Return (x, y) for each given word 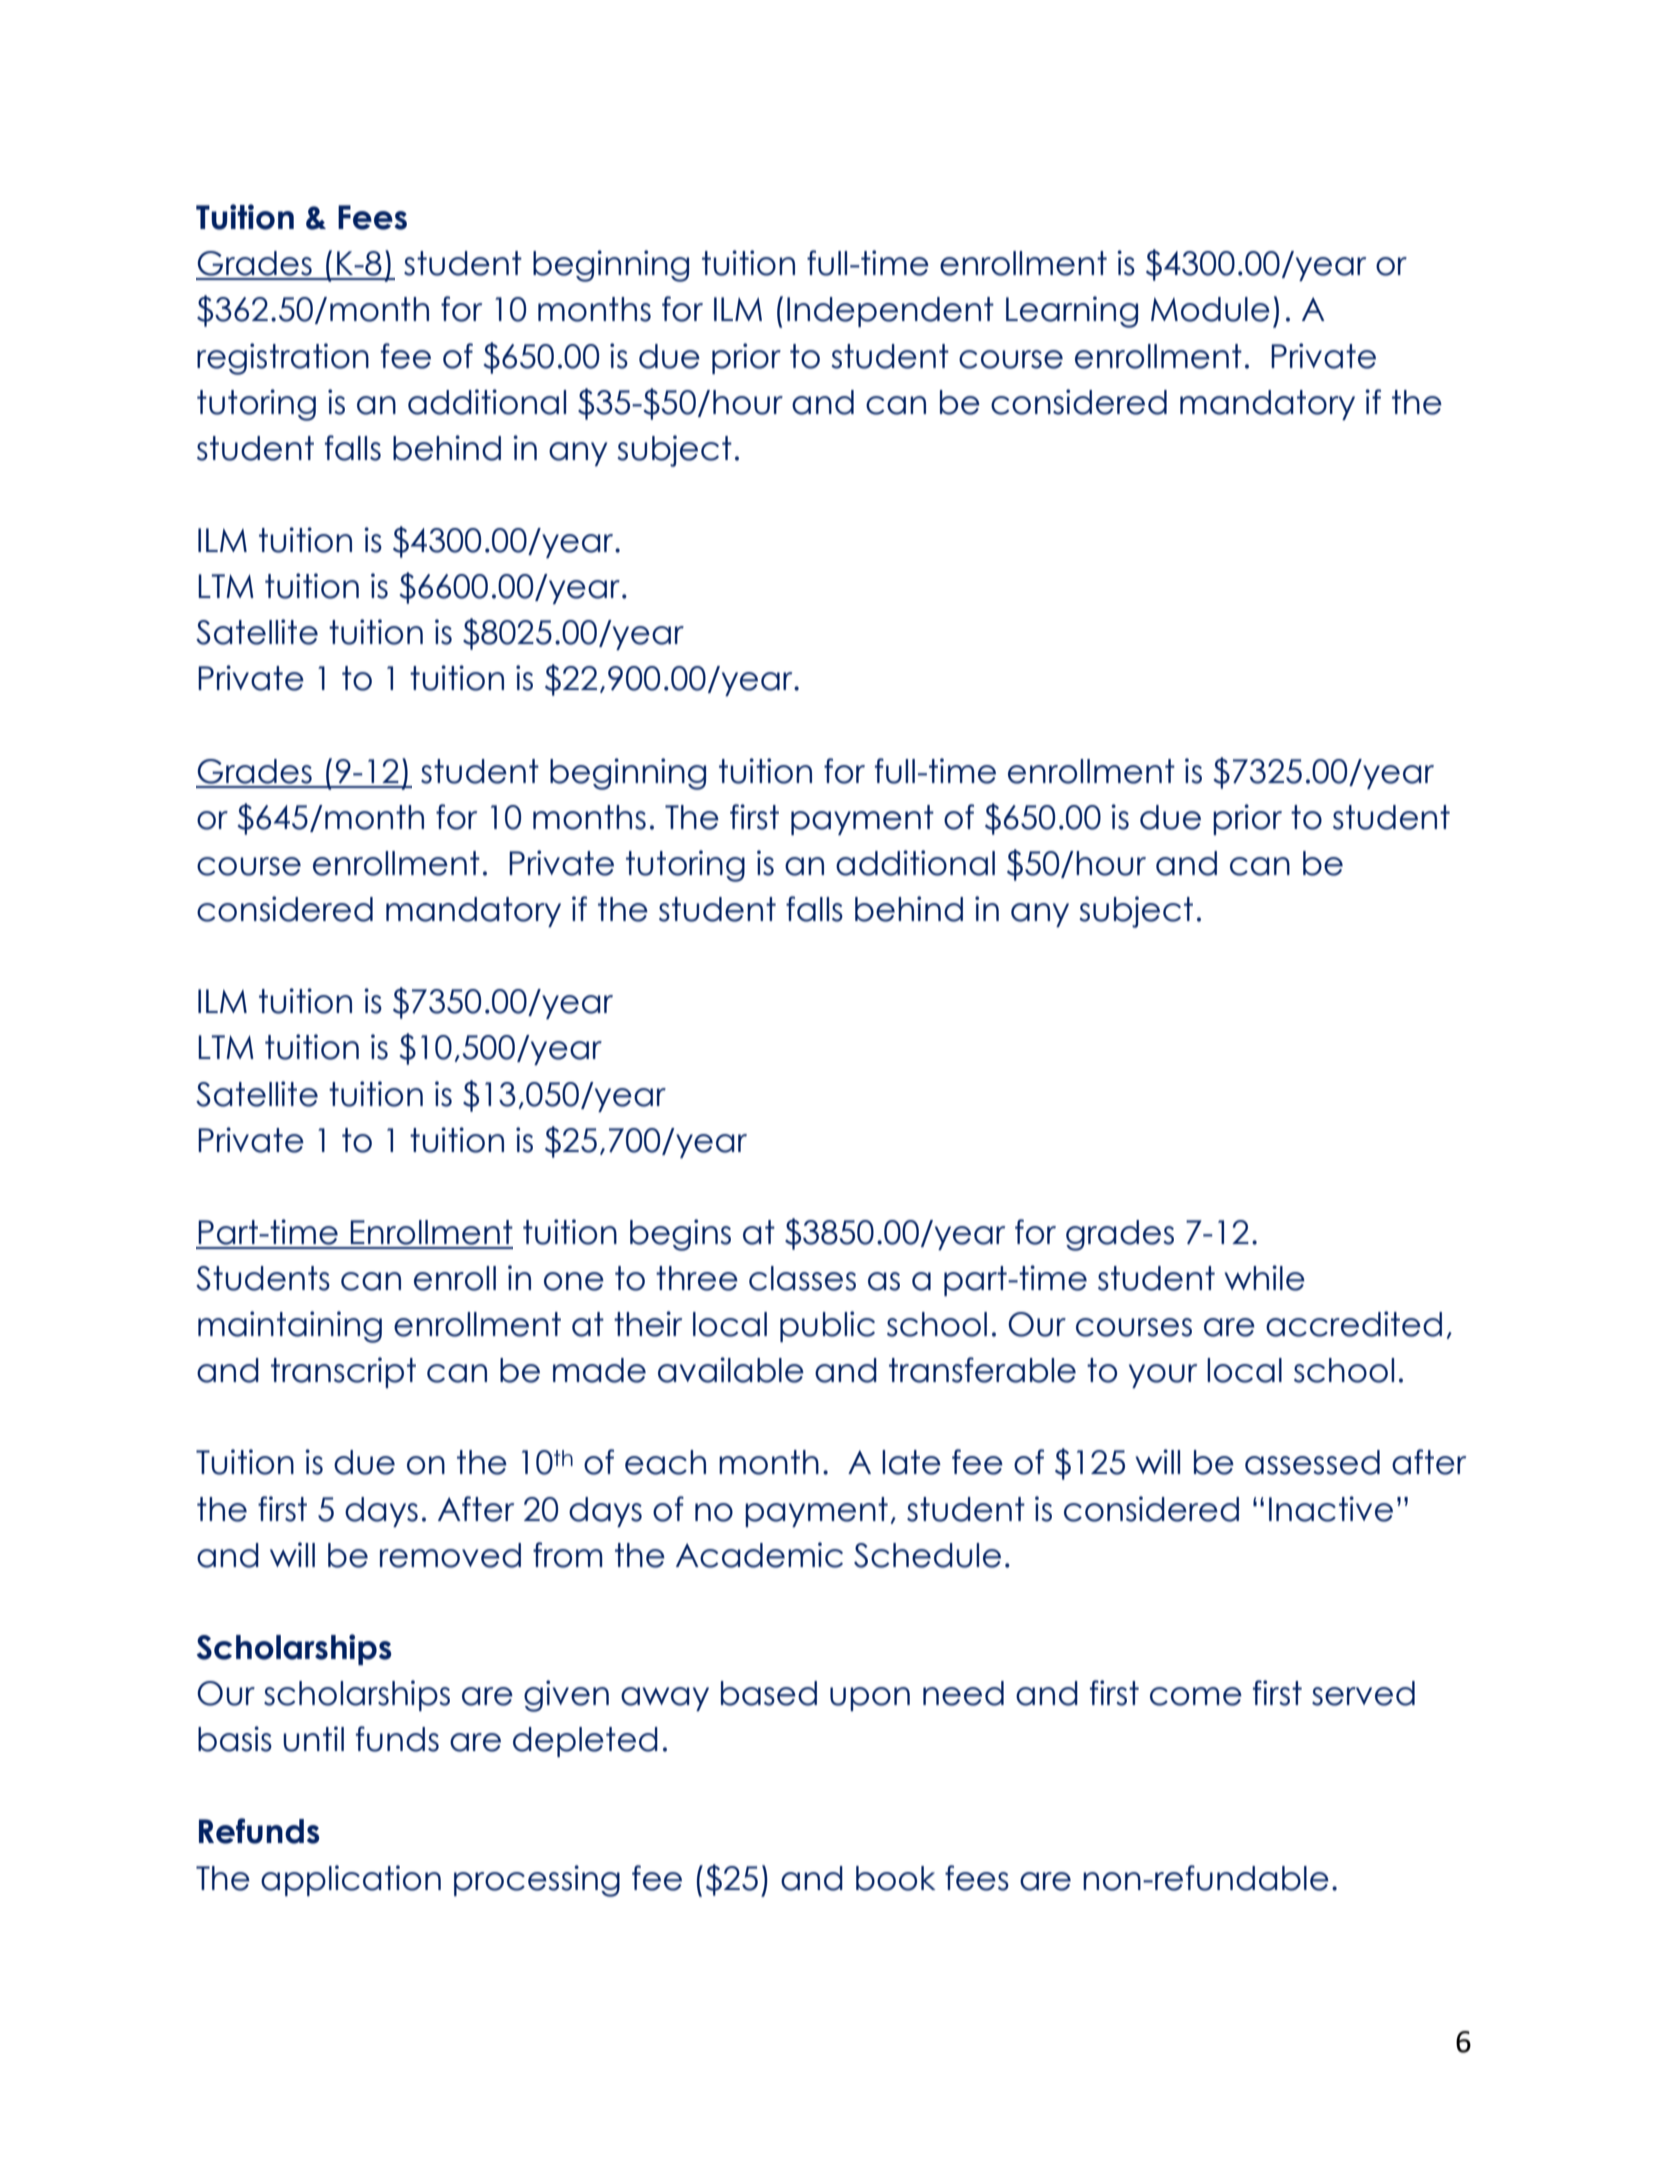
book (896, 1878)
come (1196, 1696)
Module (1210, 309)
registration (283, 359)
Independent (890, 312)
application (351, 1880)
